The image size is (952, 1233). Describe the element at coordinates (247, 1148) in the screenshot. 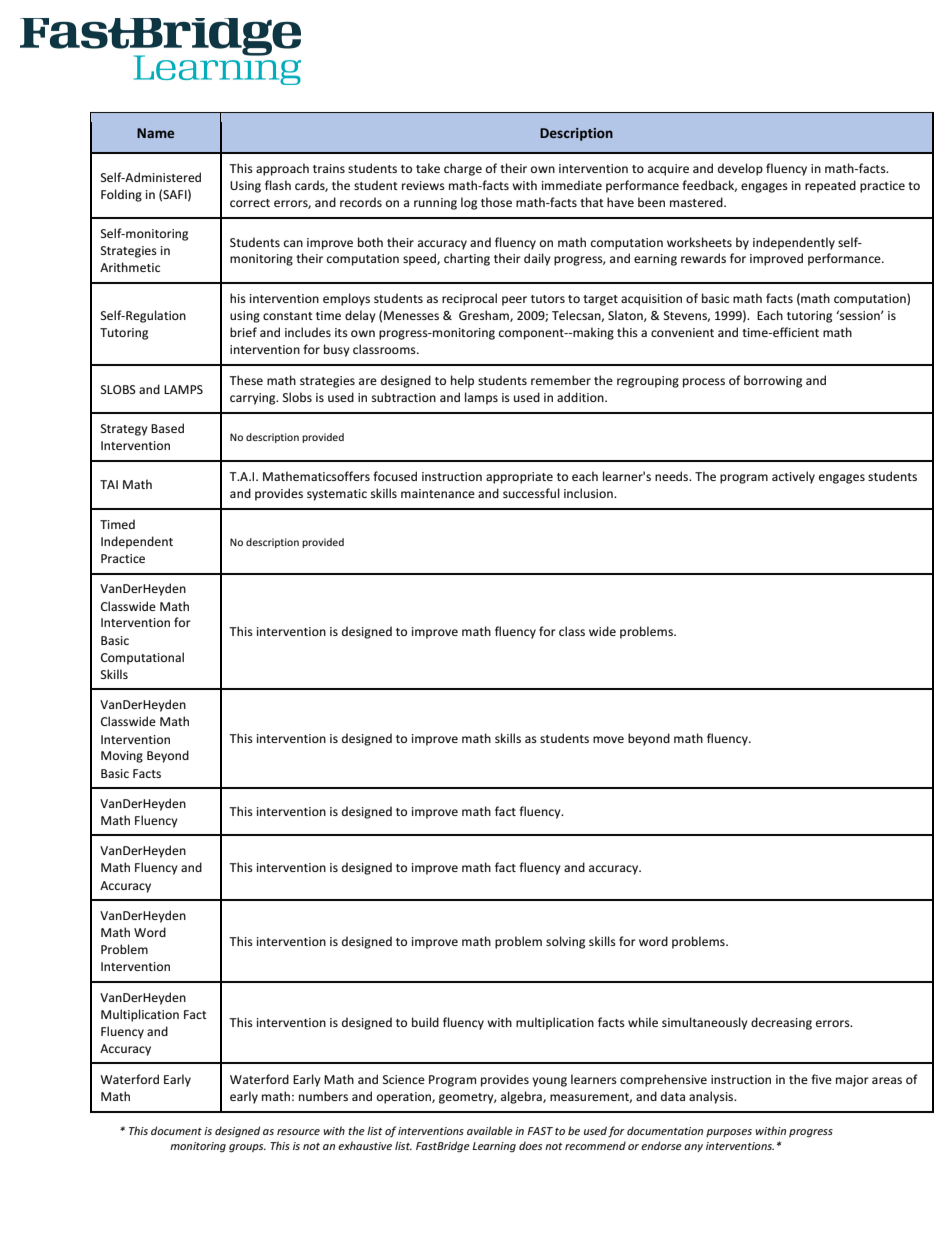

I see `groups` at that location.
